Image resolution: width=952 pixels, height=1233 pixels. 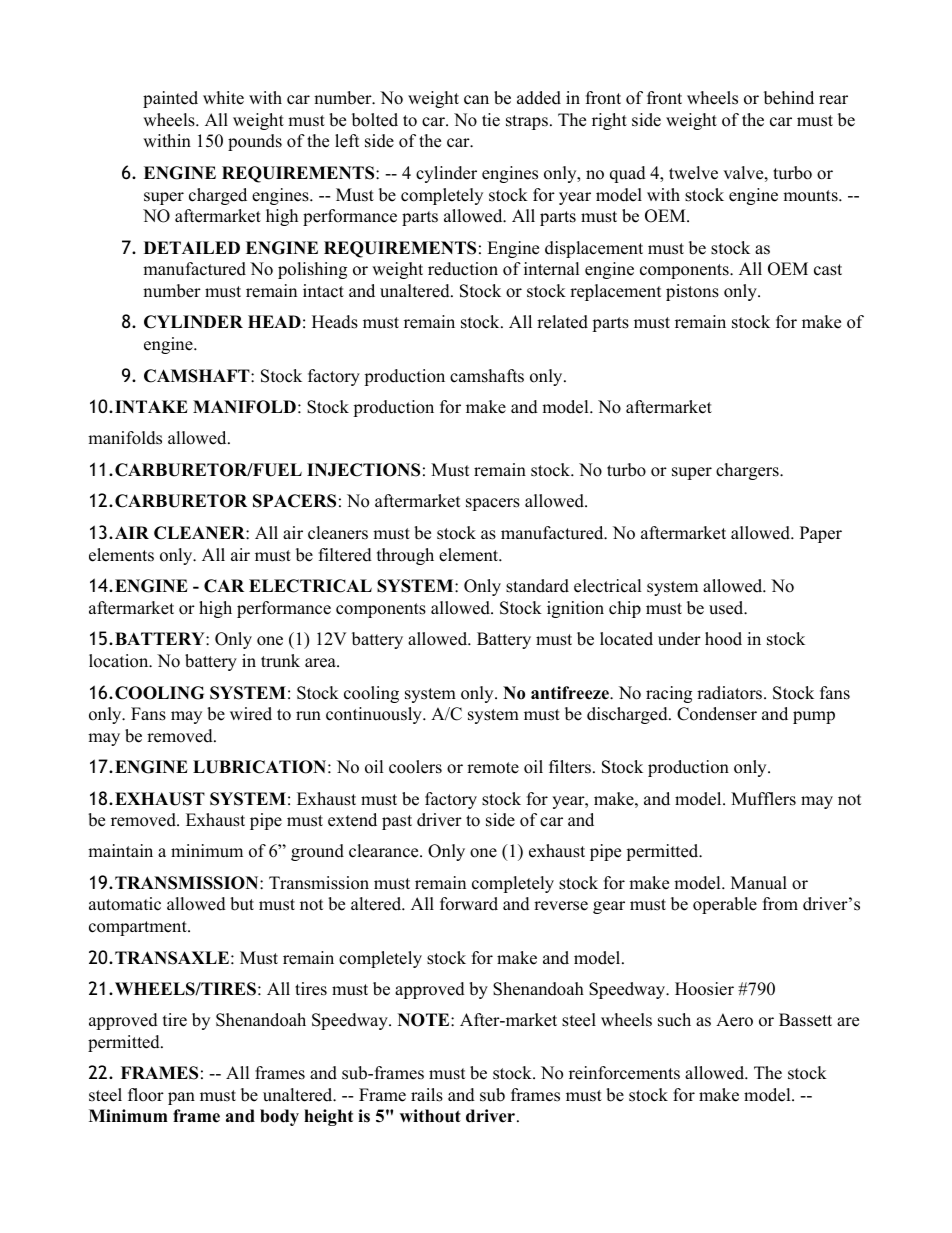 I want to click on pan, so click(x=181, y=1098).
